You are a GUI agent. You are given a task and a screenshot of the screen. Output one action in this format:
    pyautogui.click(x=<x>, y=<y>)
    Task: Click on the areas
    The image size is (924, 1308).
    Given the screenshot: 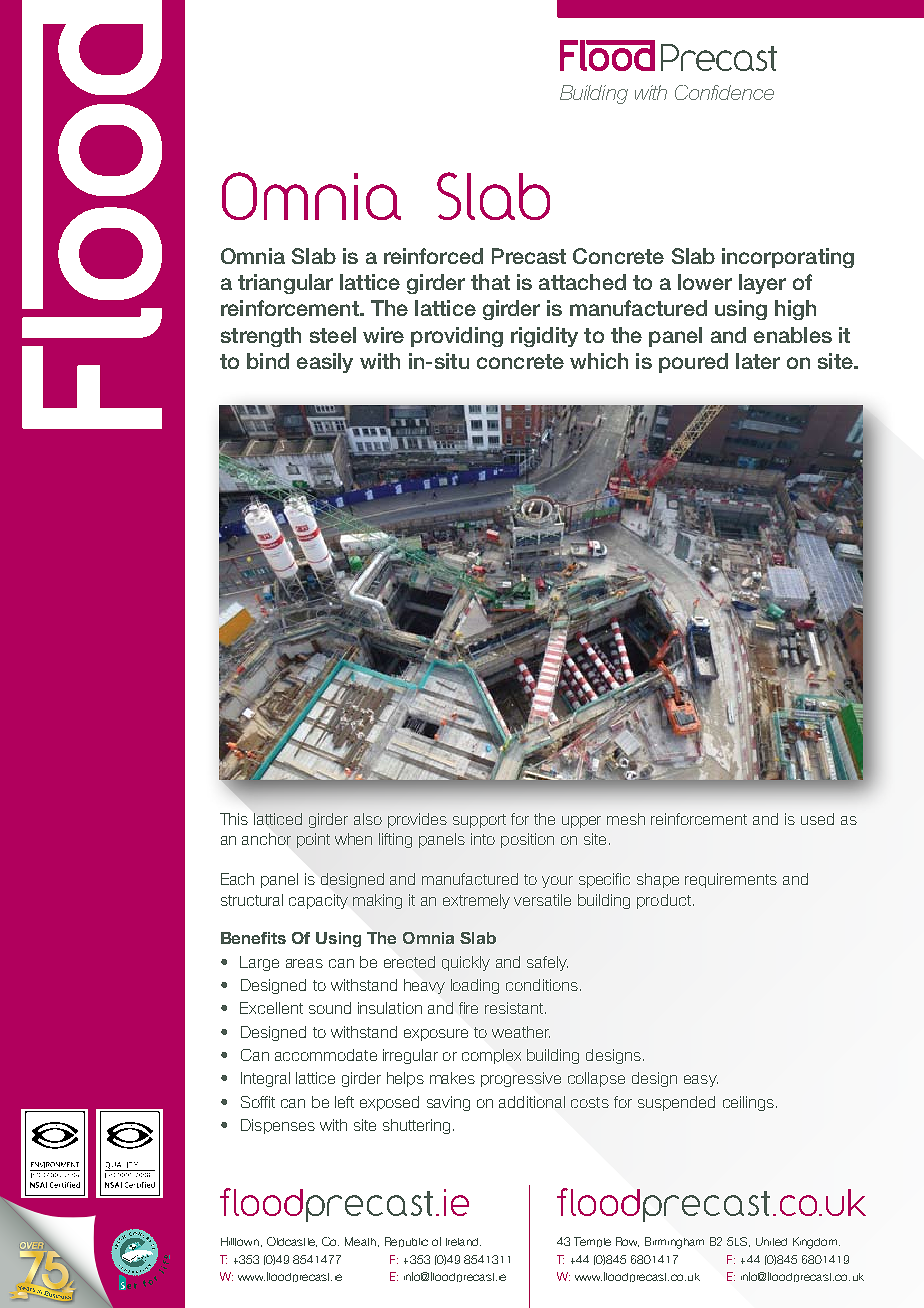 What is the action you would take?
    pyautogui.click(x=304, y=963)
